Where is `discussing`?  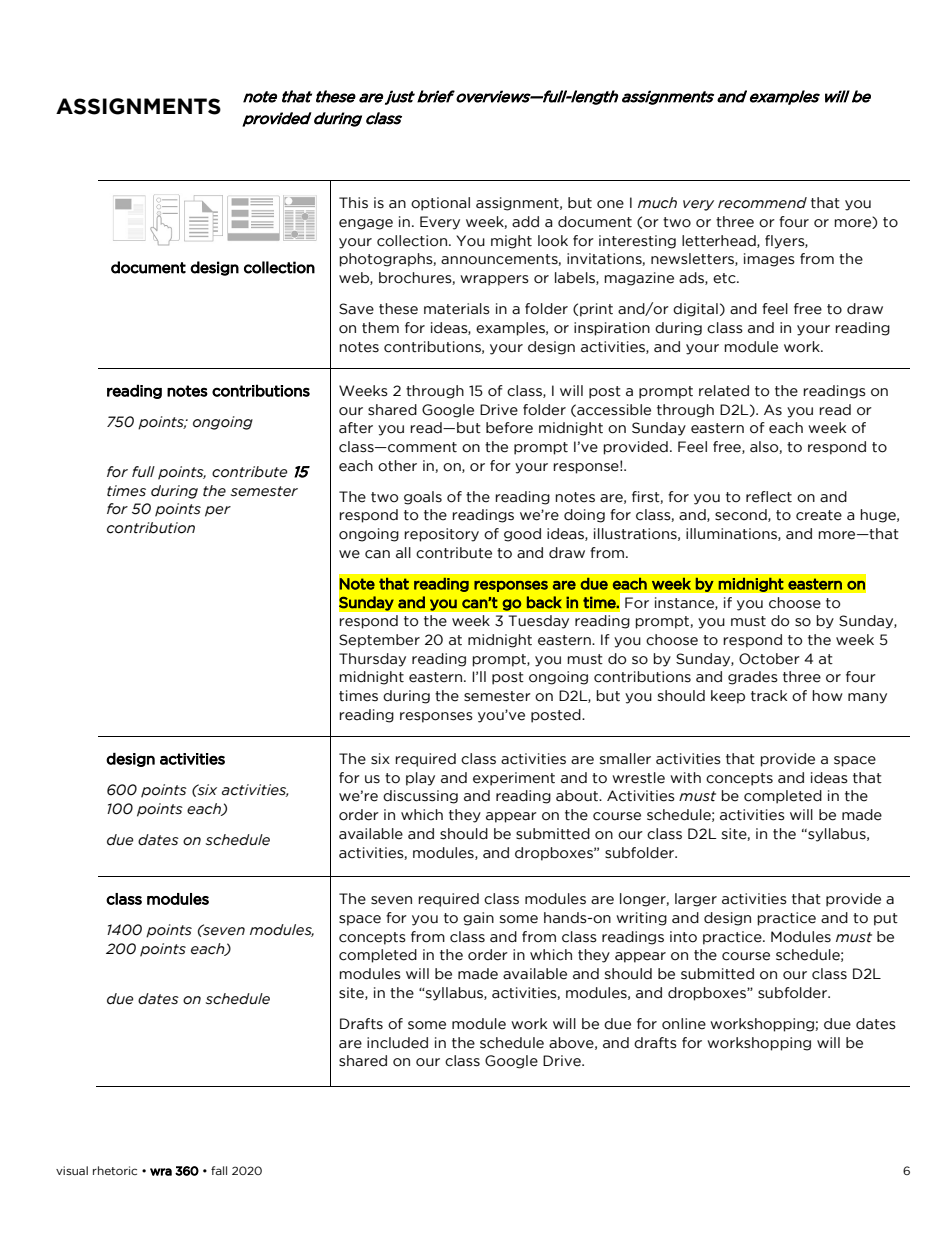
discussing is located at coordinates (420, 797).
